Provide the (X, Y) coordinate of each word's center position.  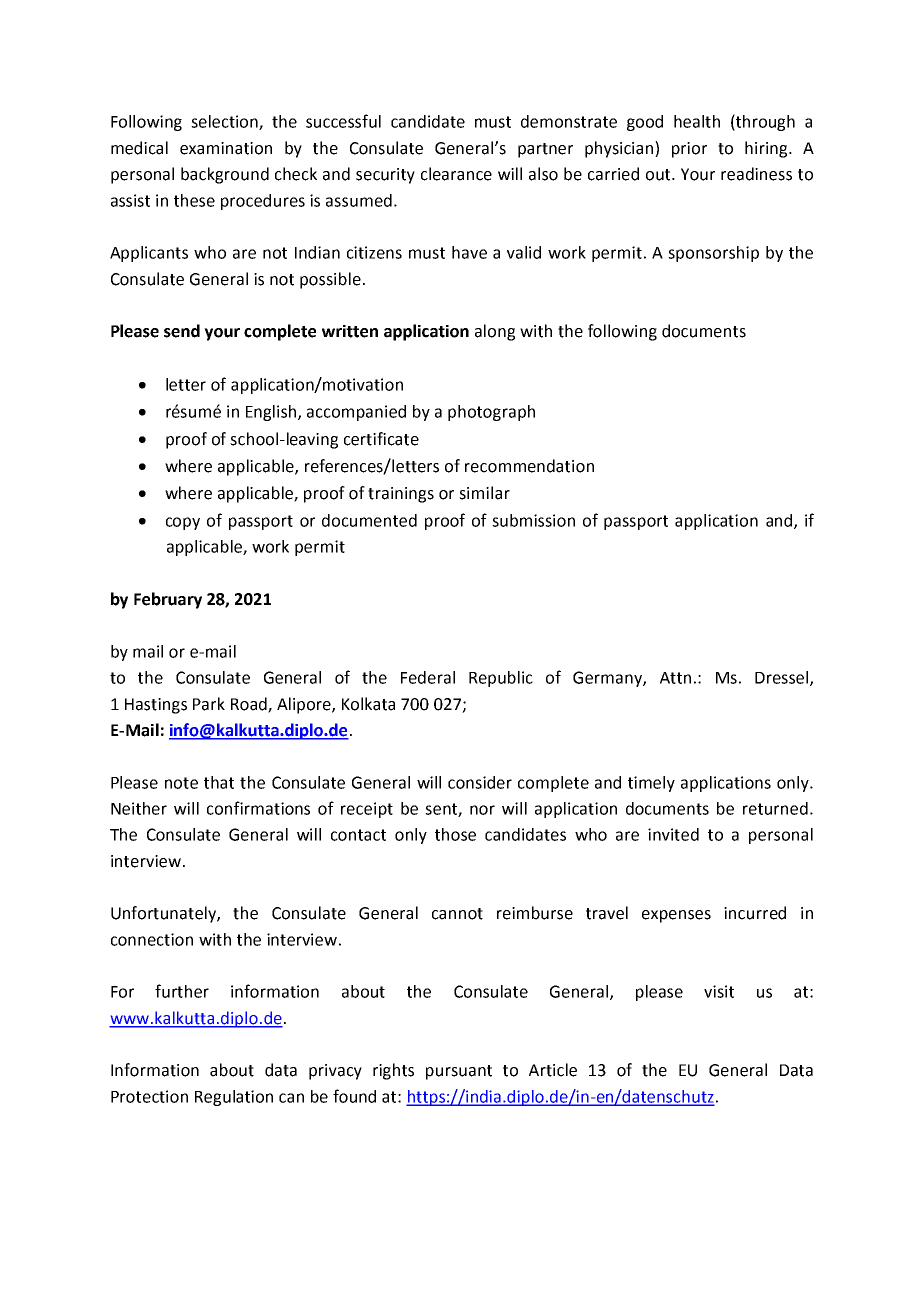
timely (651, 784)
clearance (456, 174)
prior (689, 150)
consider (480, 782)
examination (226, 148)
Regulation (234, 1098)
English (272, 413)
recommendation (529, 466)
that (219, 782)
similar (484, 493)
